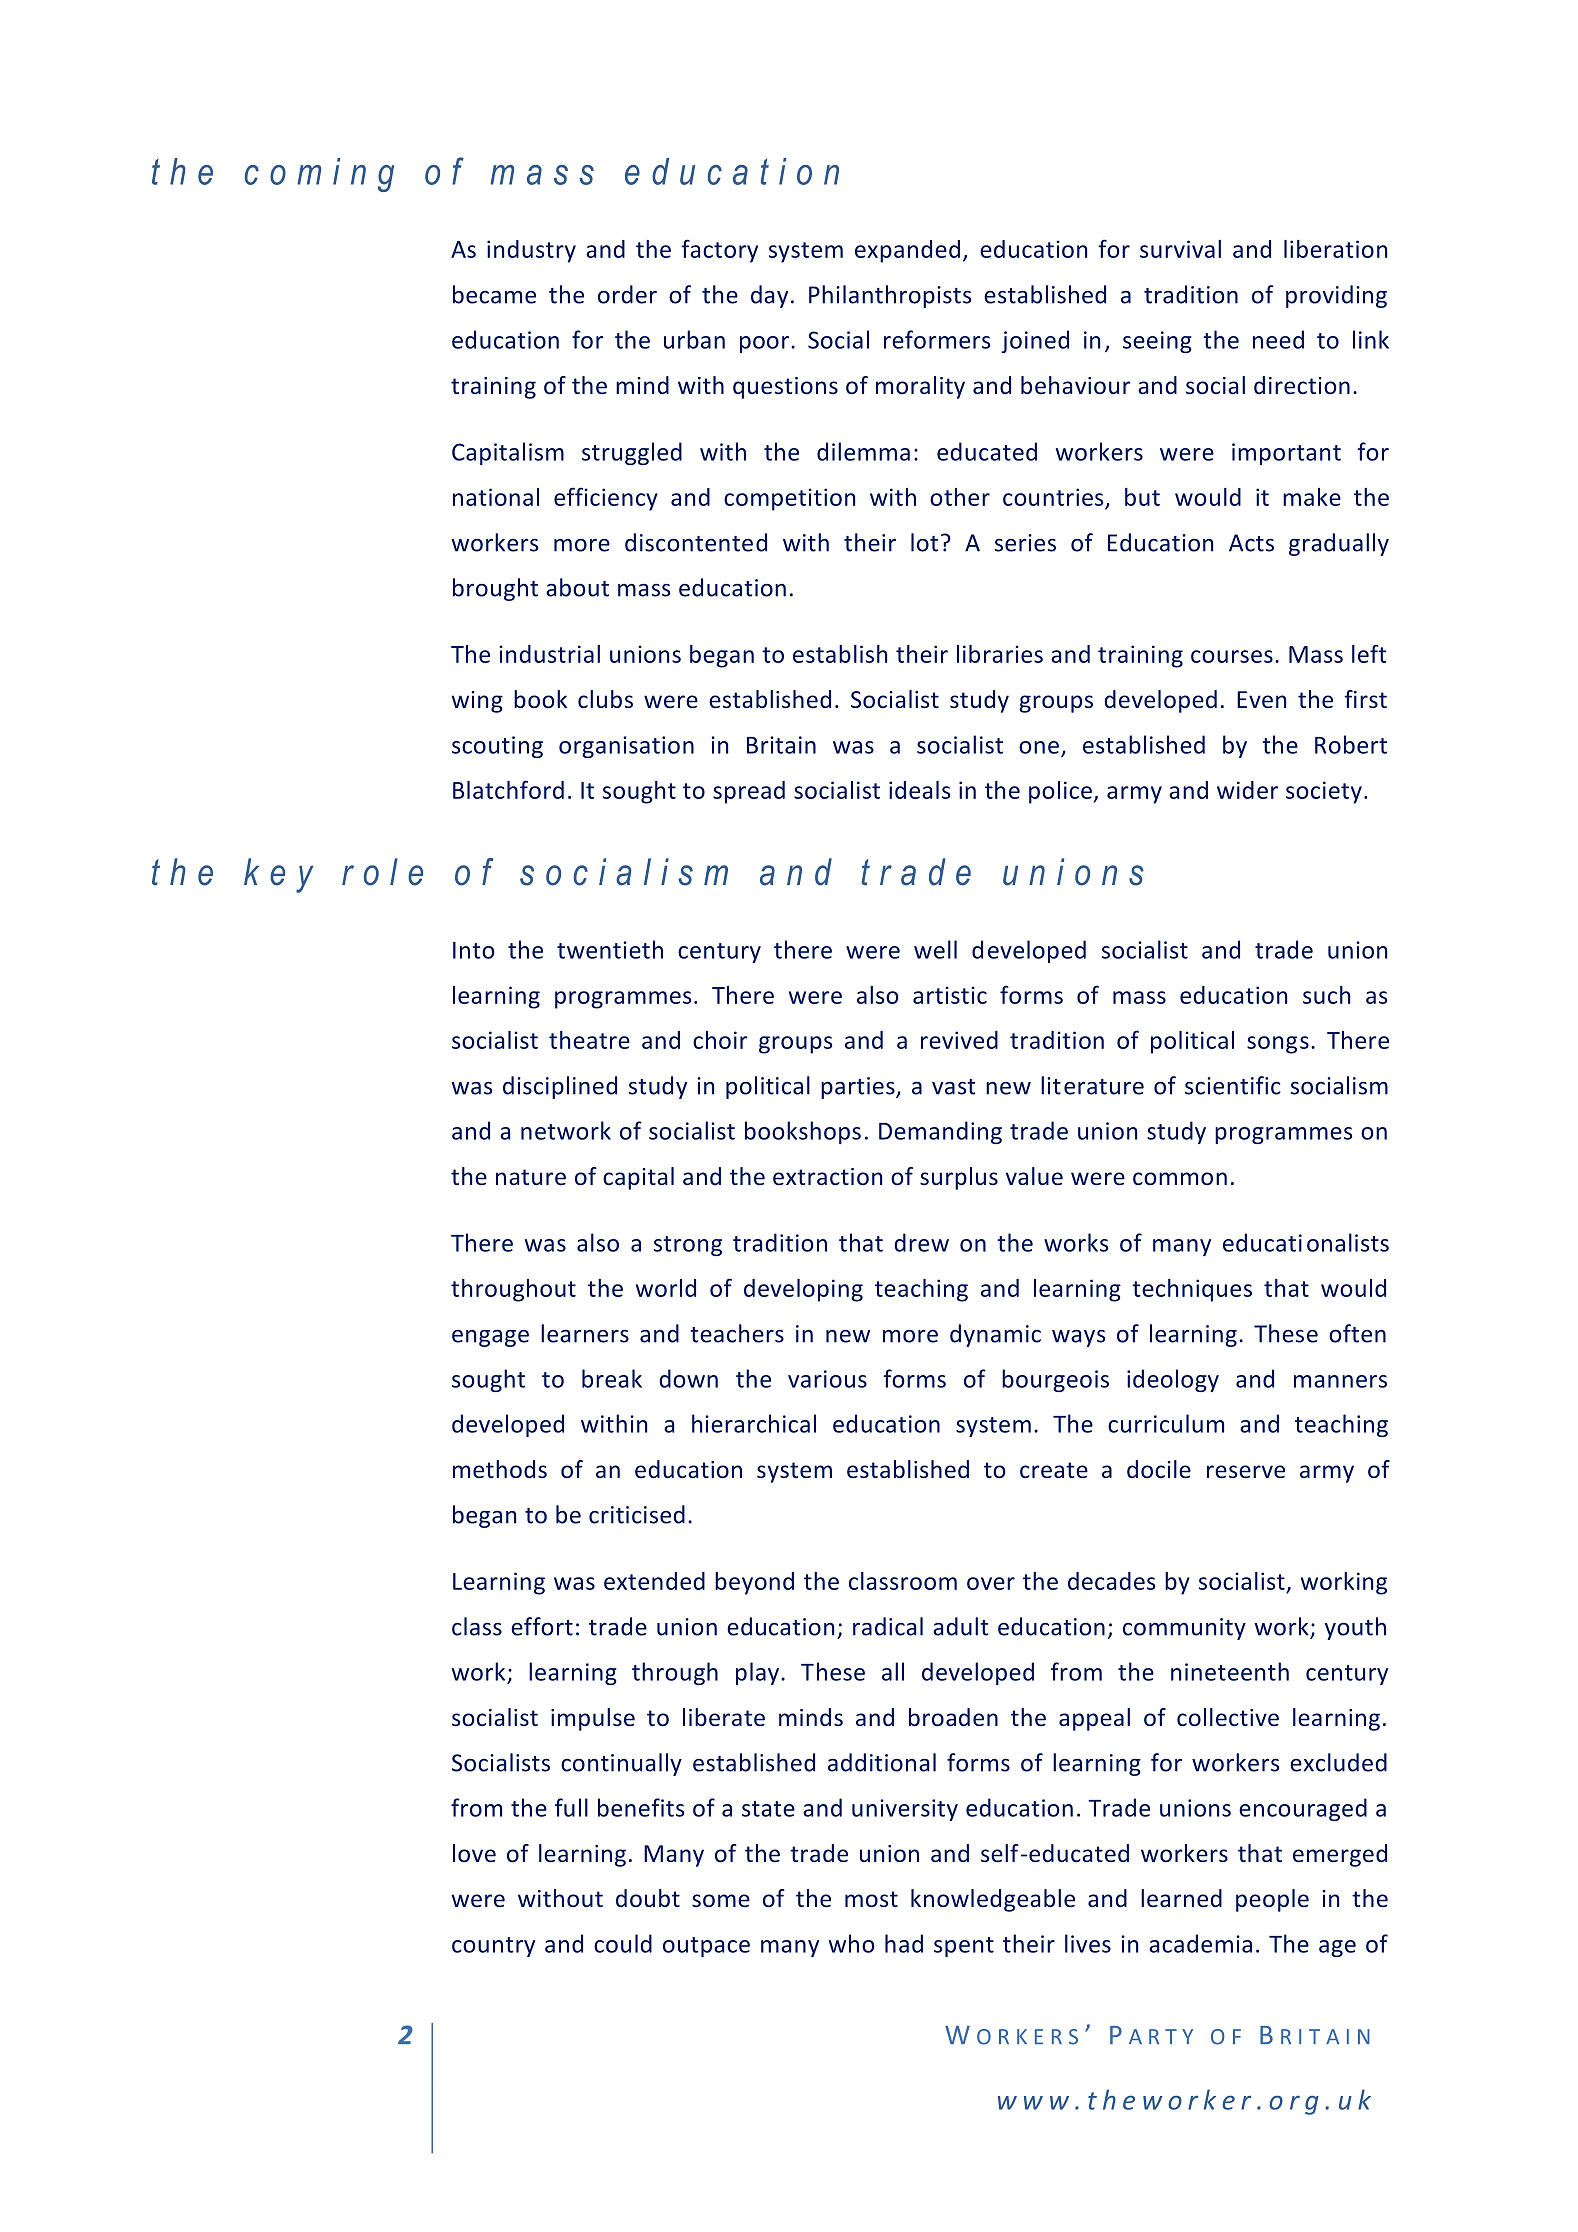 The width and height of the page is (1578, 2232). What do you see at coordinates (605, 699) in the page?
I see `clubs` at bounding box center [605, 699].
